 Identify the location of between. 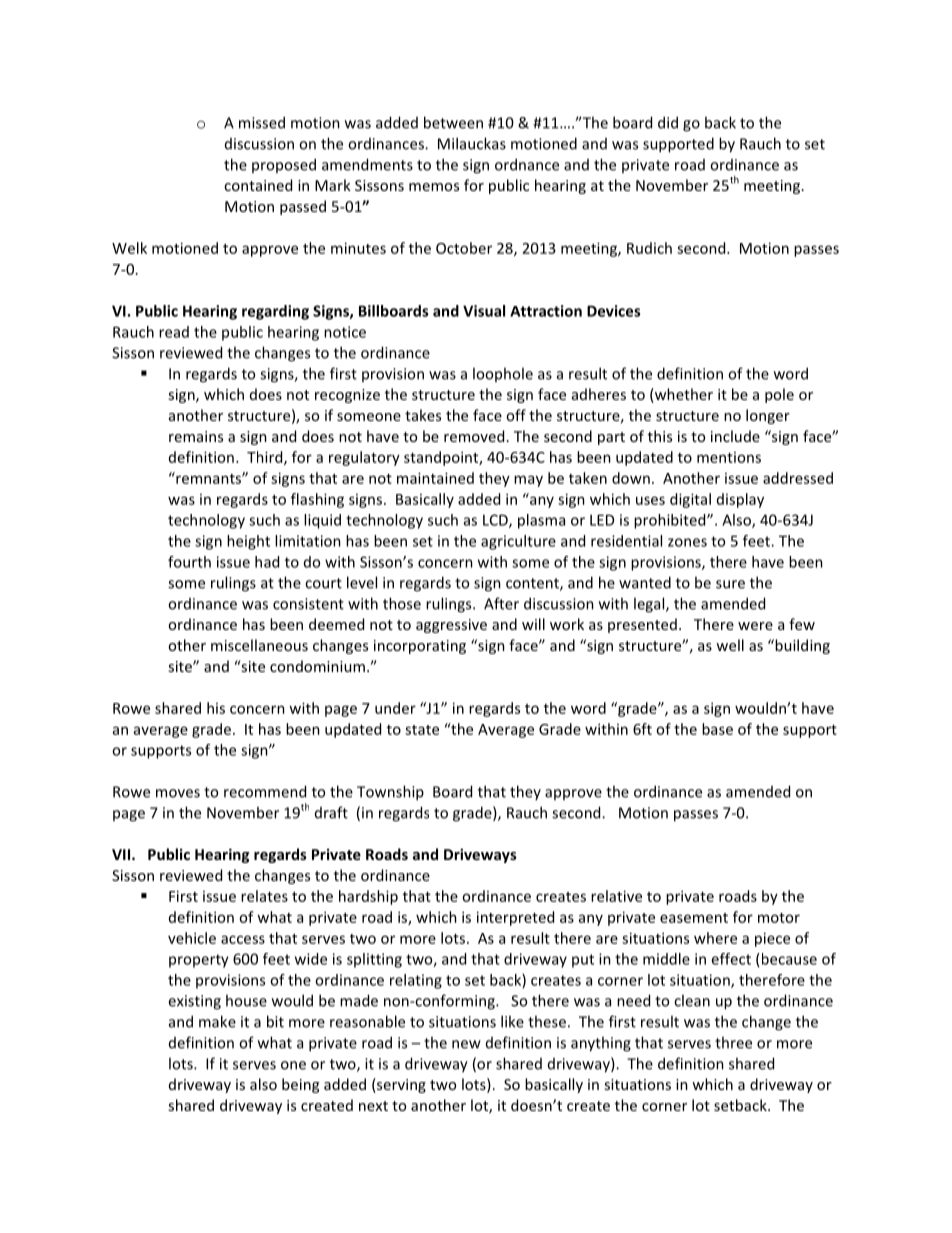
(453, 122).
